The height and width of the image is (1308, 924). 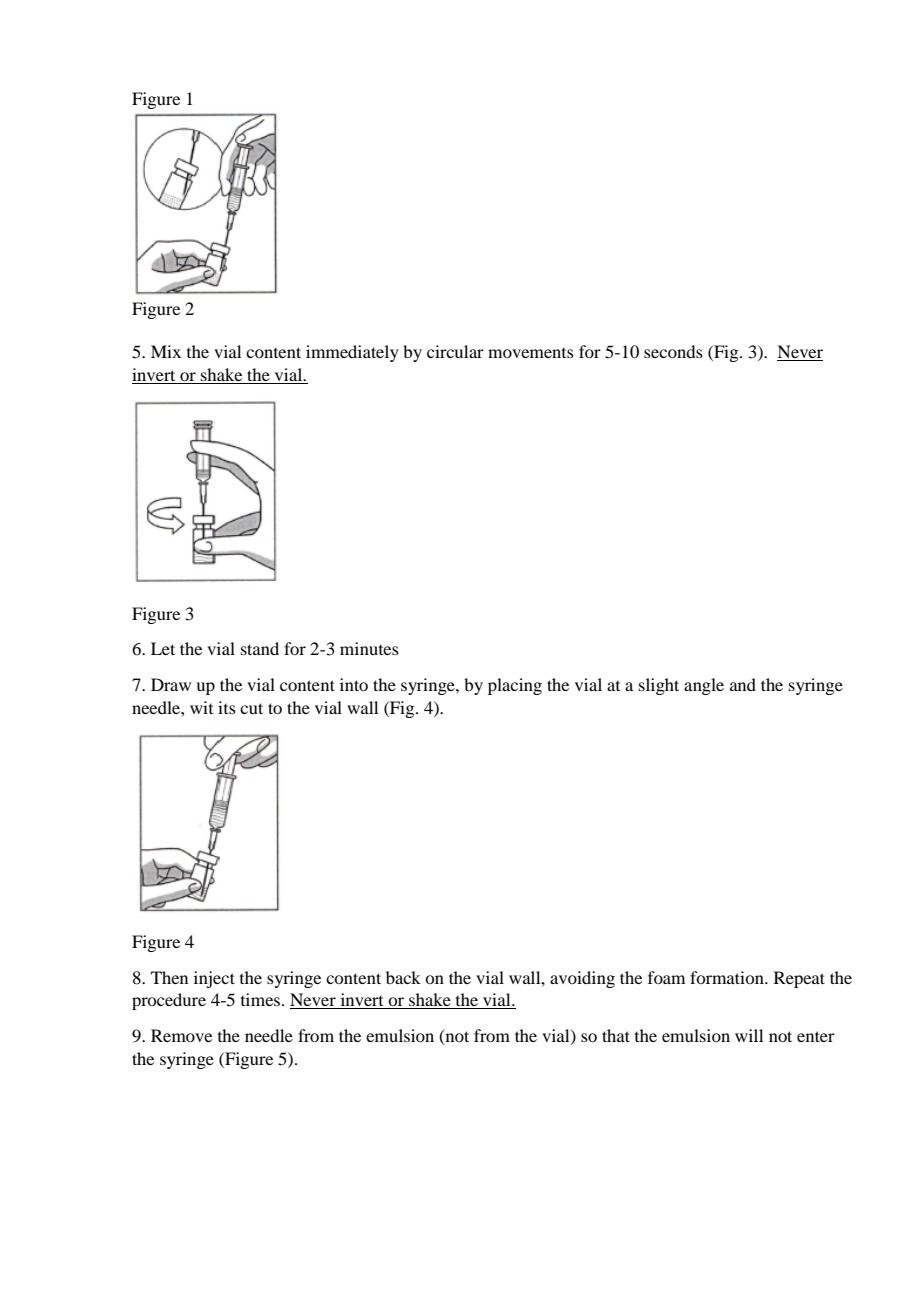 I want to click on Mix, so click(x=166, y=351).
